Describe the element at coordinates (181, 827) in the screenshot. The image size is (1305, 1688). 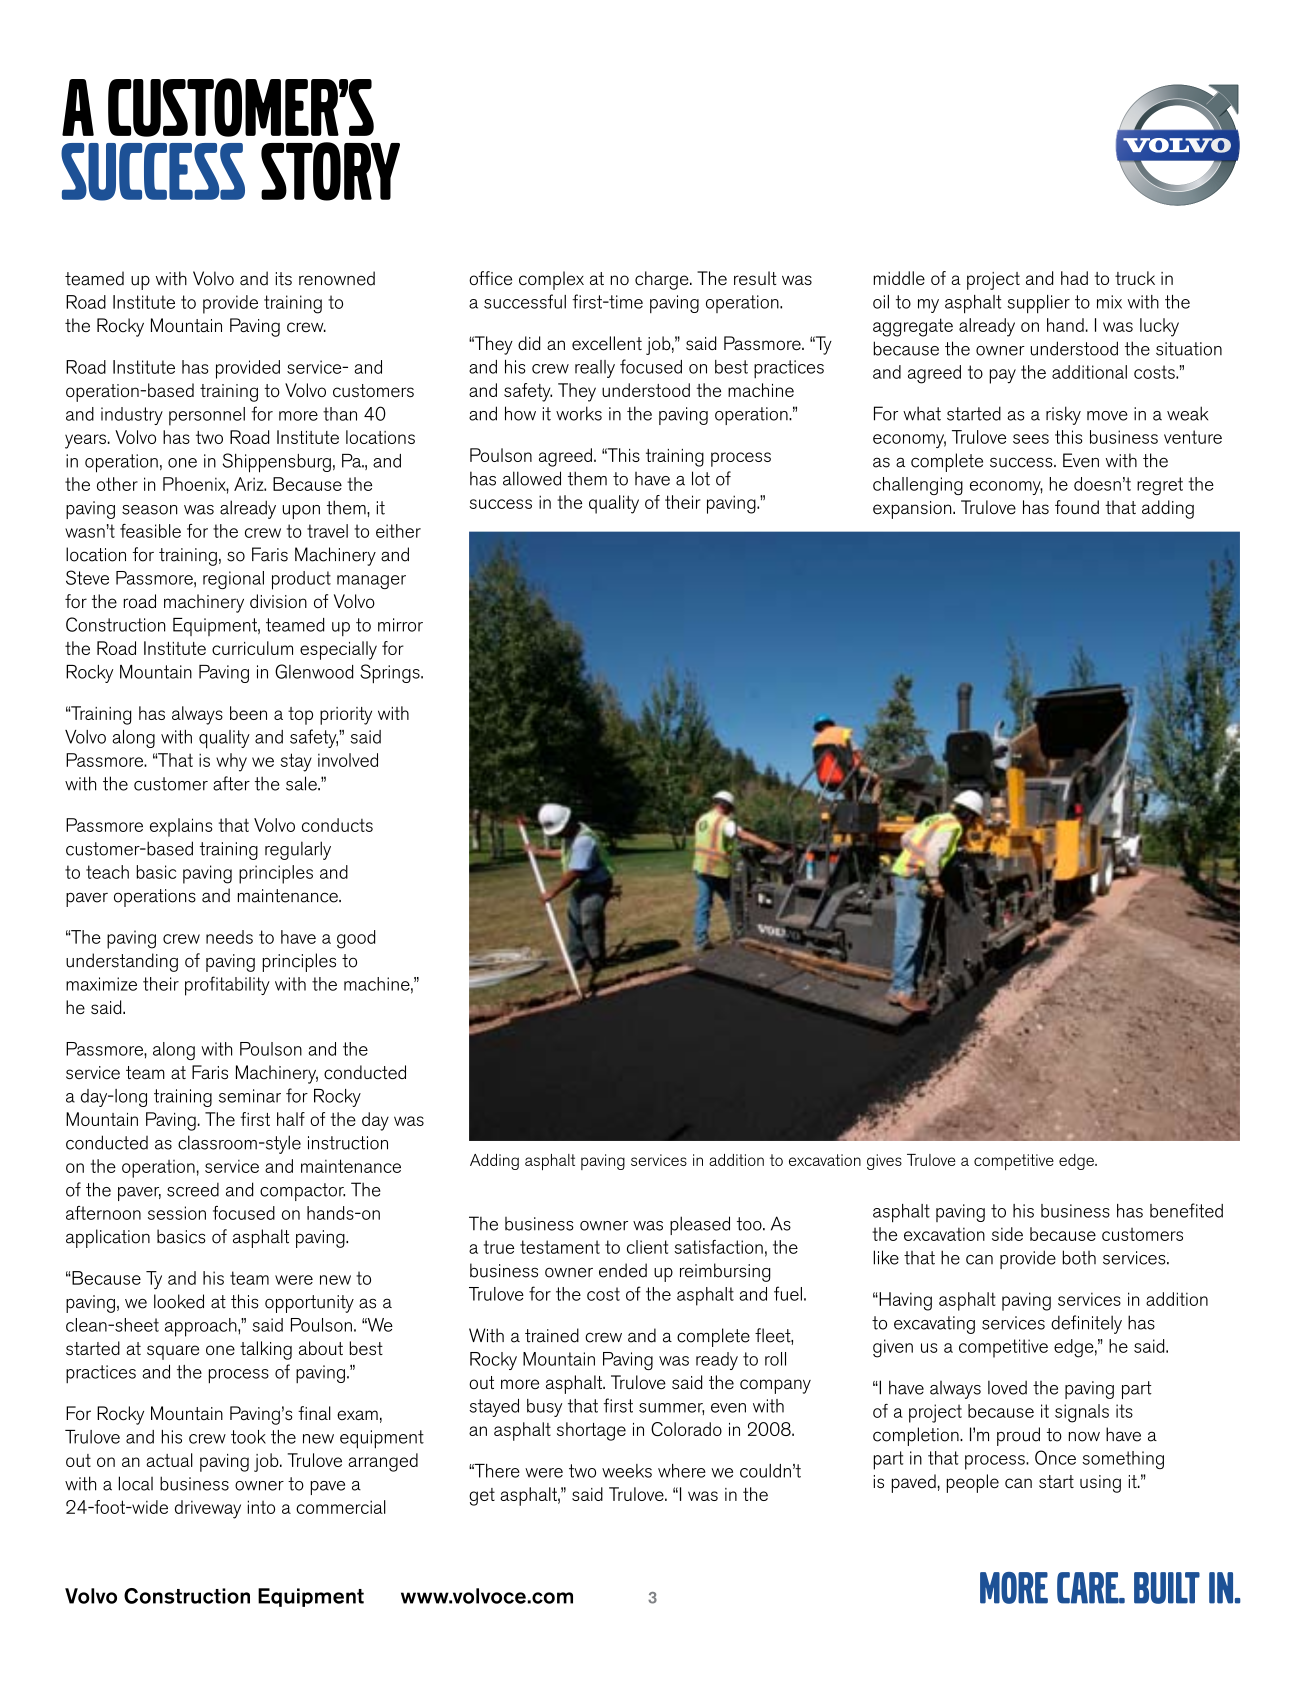
I see `explains` at that location.
